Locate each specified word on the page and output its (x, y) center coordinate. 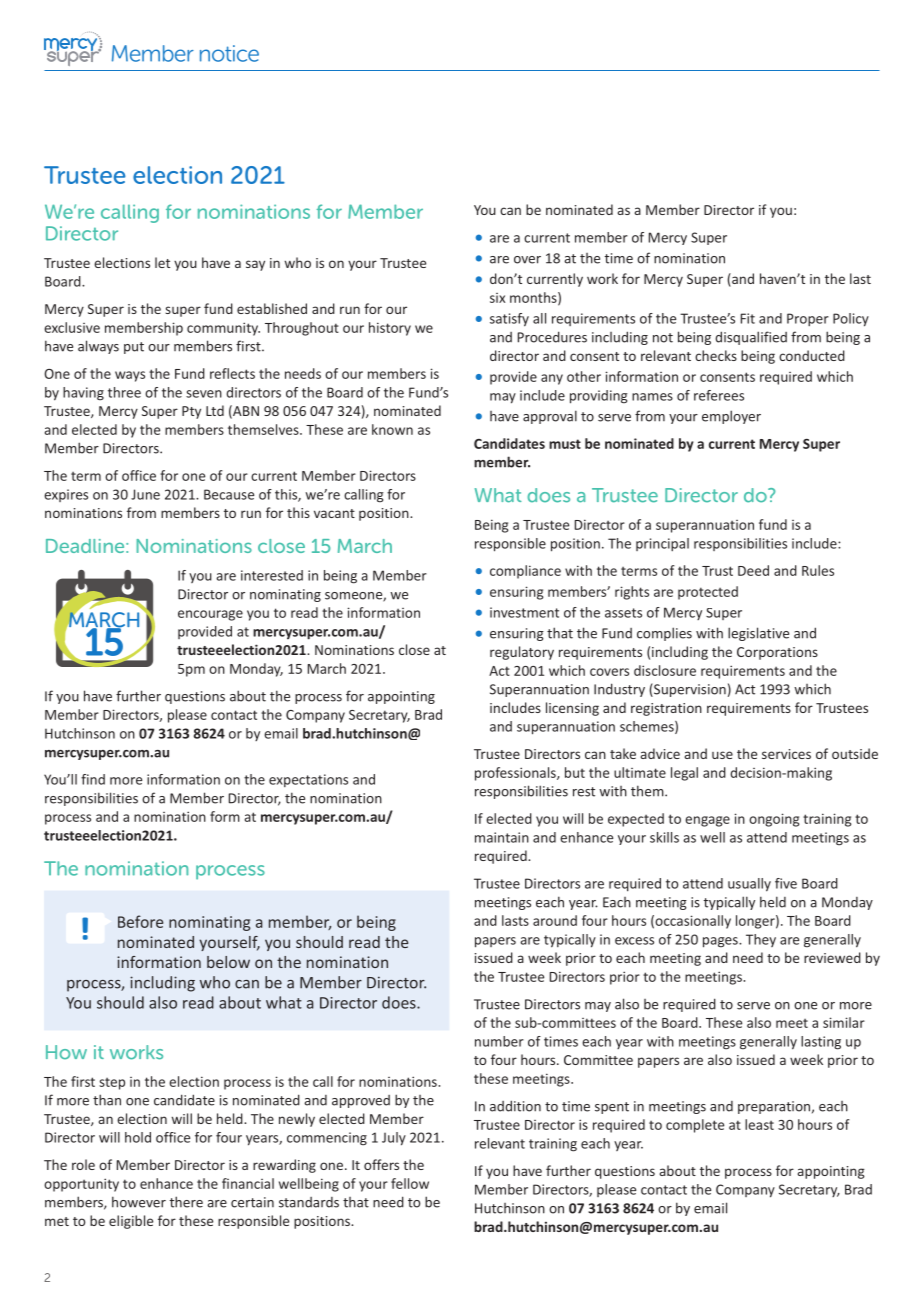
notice (229, 53)
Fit (748, 318)
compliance (525, 572)
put (134, 348)
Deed (753, 570)
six (497, 298)
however (139, 1202)
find (93, 779)
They (761, 940)
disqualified (751, 338)
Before (140, 921)
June (145, 494)
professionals (516, 774)
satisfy (509, 320)
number (499, 1041)
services (786, 754)
